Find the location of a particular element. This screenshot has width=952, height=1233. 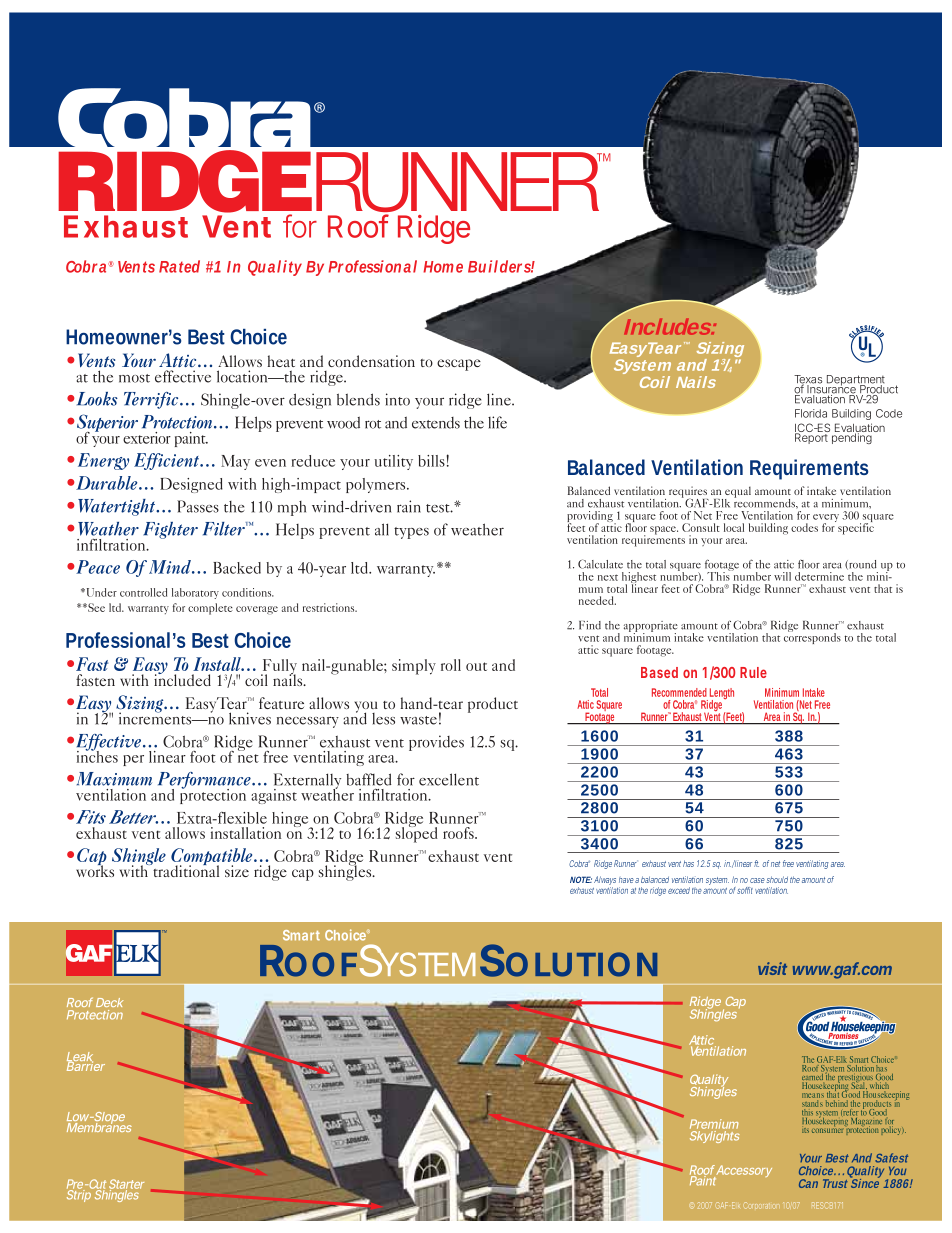

Solution is located at coordinates (860, 1067).
